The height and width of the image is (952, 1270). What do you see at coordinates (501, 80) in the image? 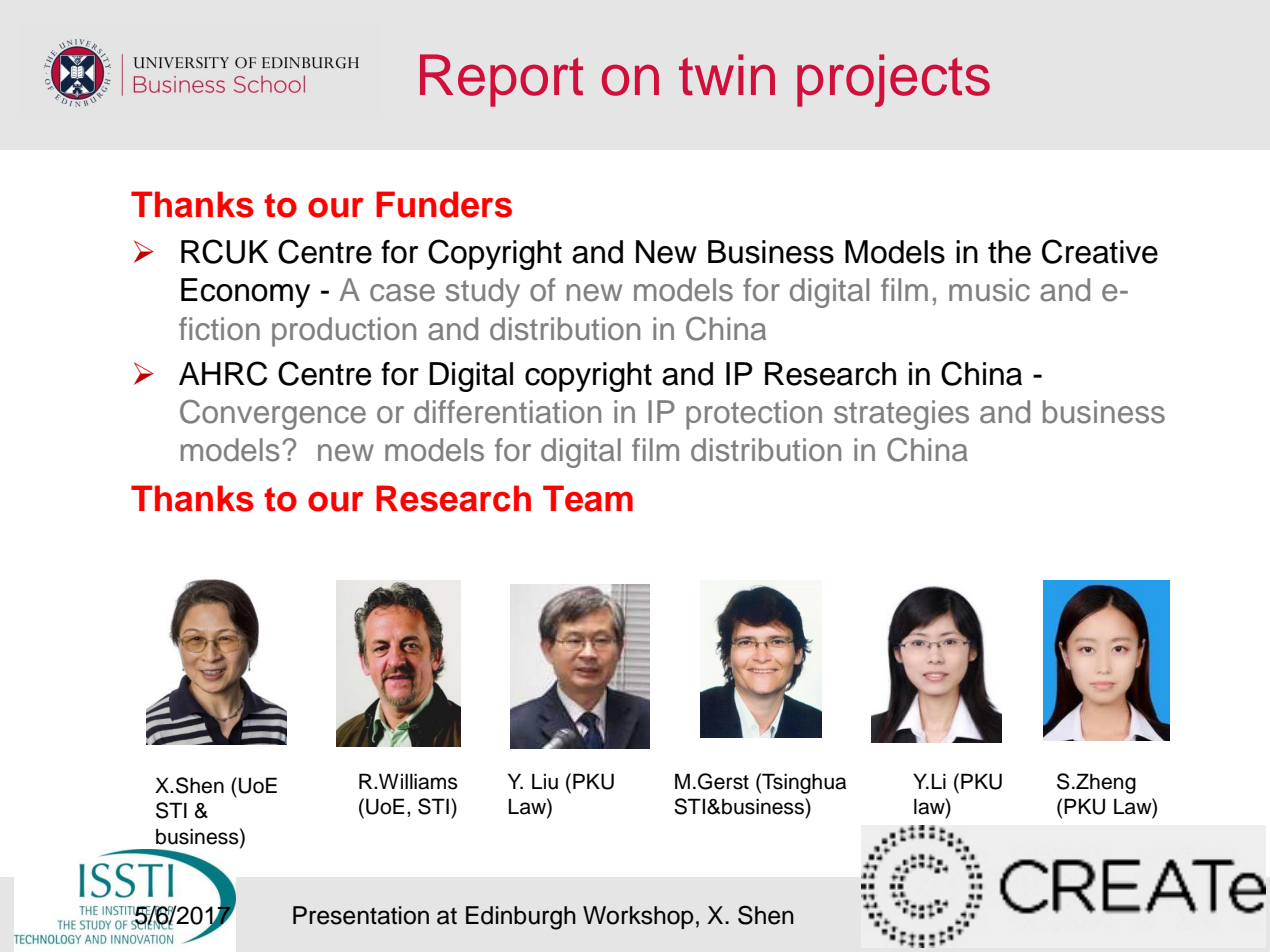
I see `Report` at bounding box center [501, 80].
